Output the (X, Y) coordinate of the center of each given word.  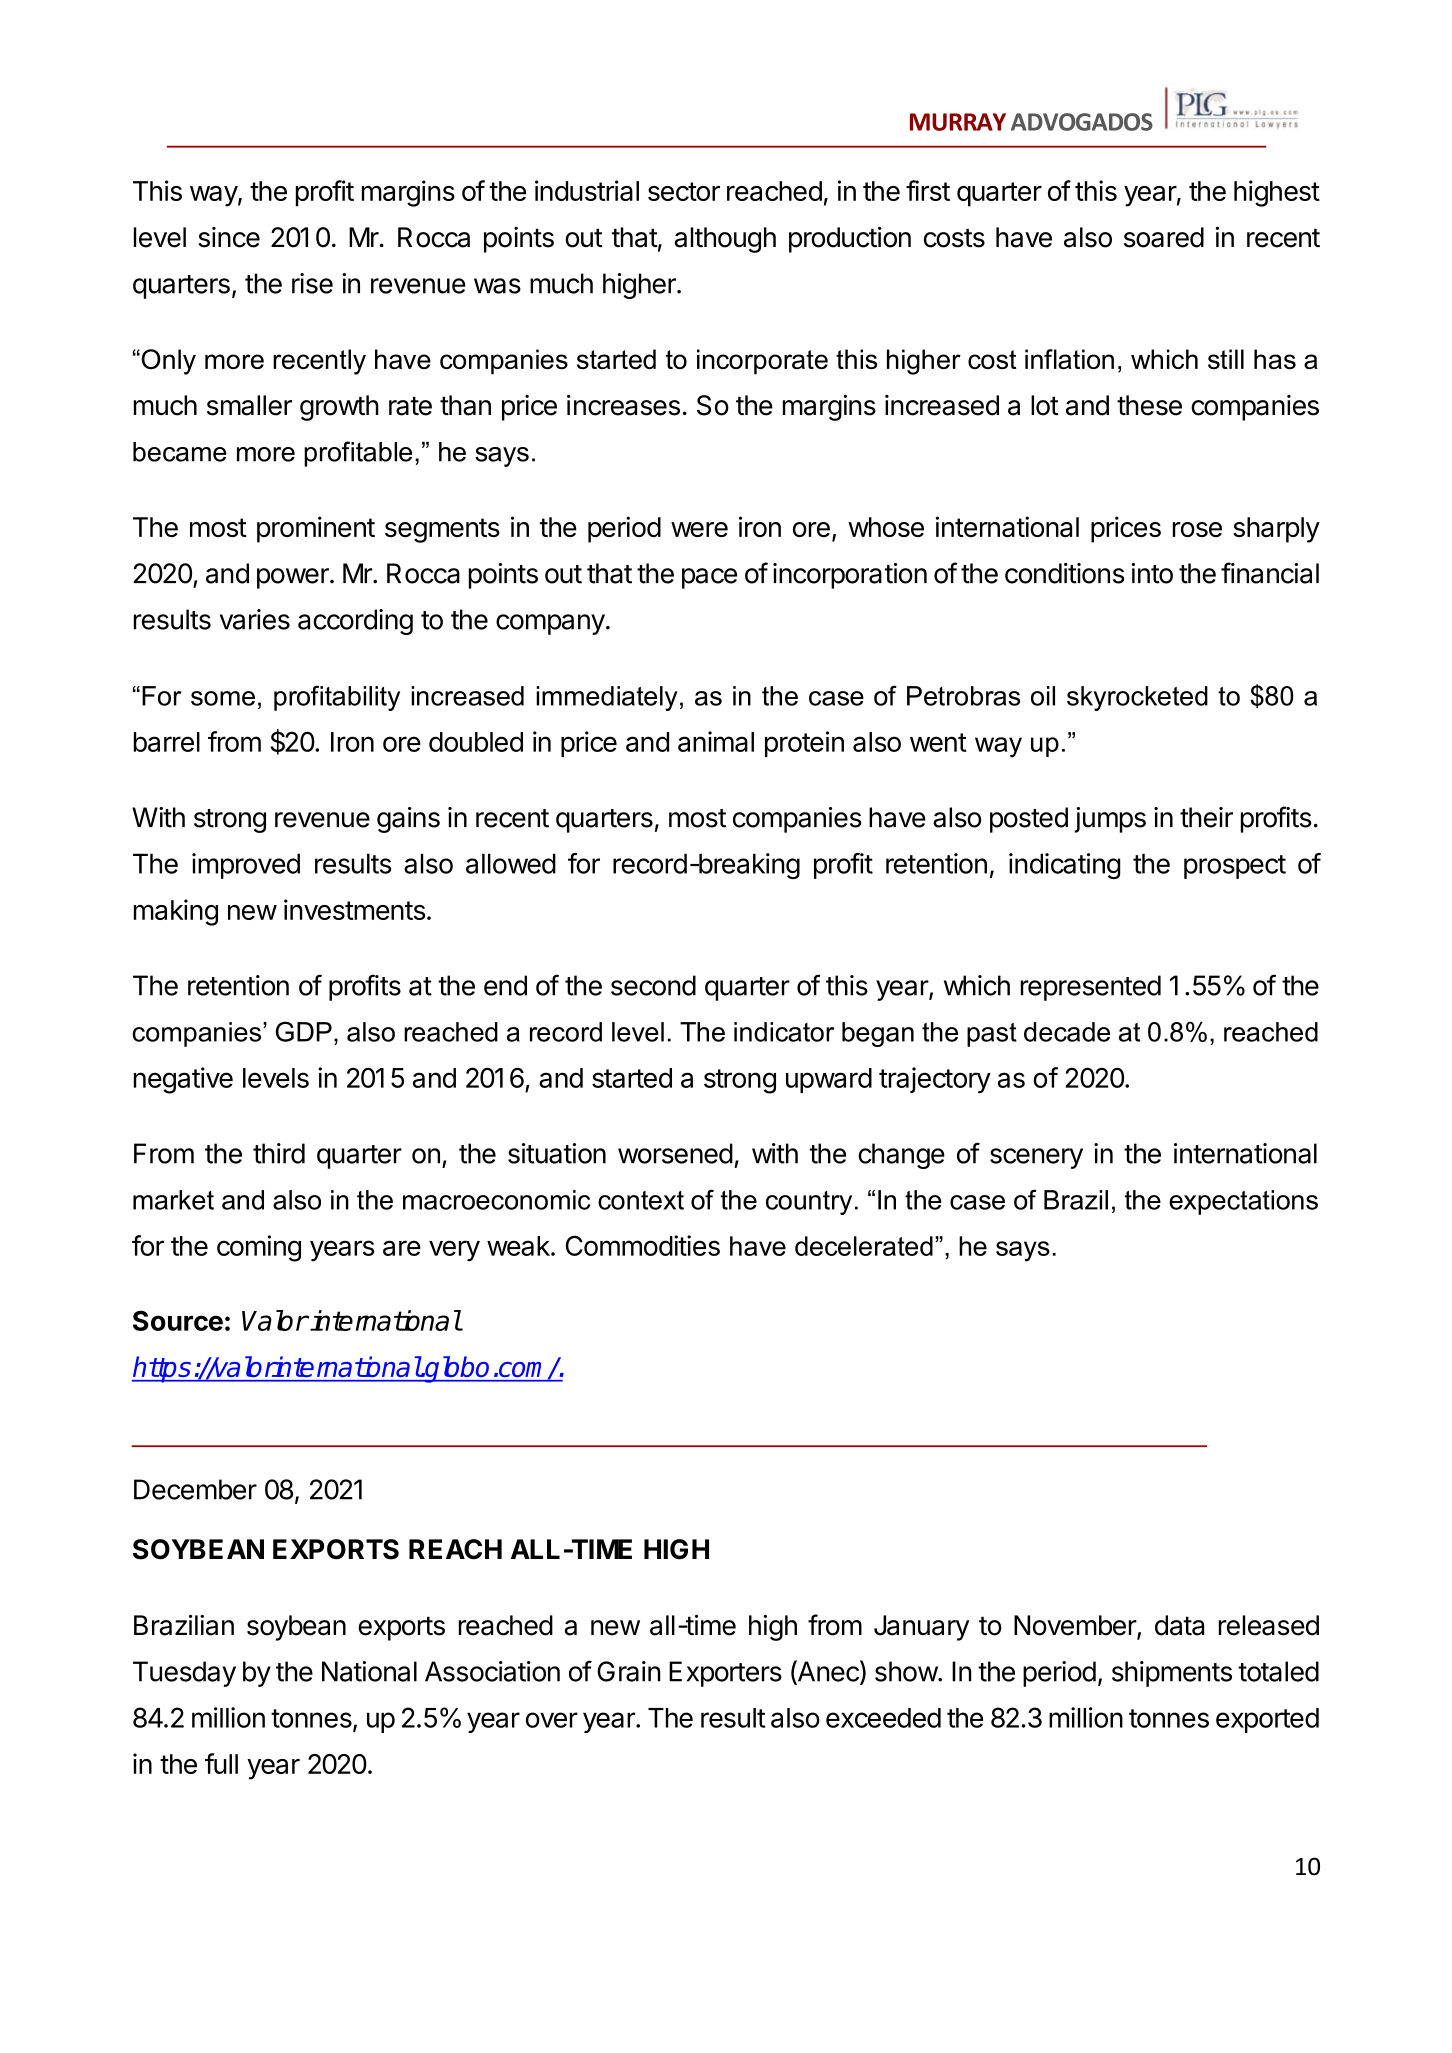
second (653, 985)
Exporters (725, 1674)
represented (1091, 988)
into (1152, 573)
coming (259, 1248)
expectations (1243, 1202)
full (221, 1763)
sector (684, 191)
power (294, 578)
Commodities (643, 1245)
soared (1164, 237)
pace (709, 578)
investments (355, 909)
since (229, 237)
